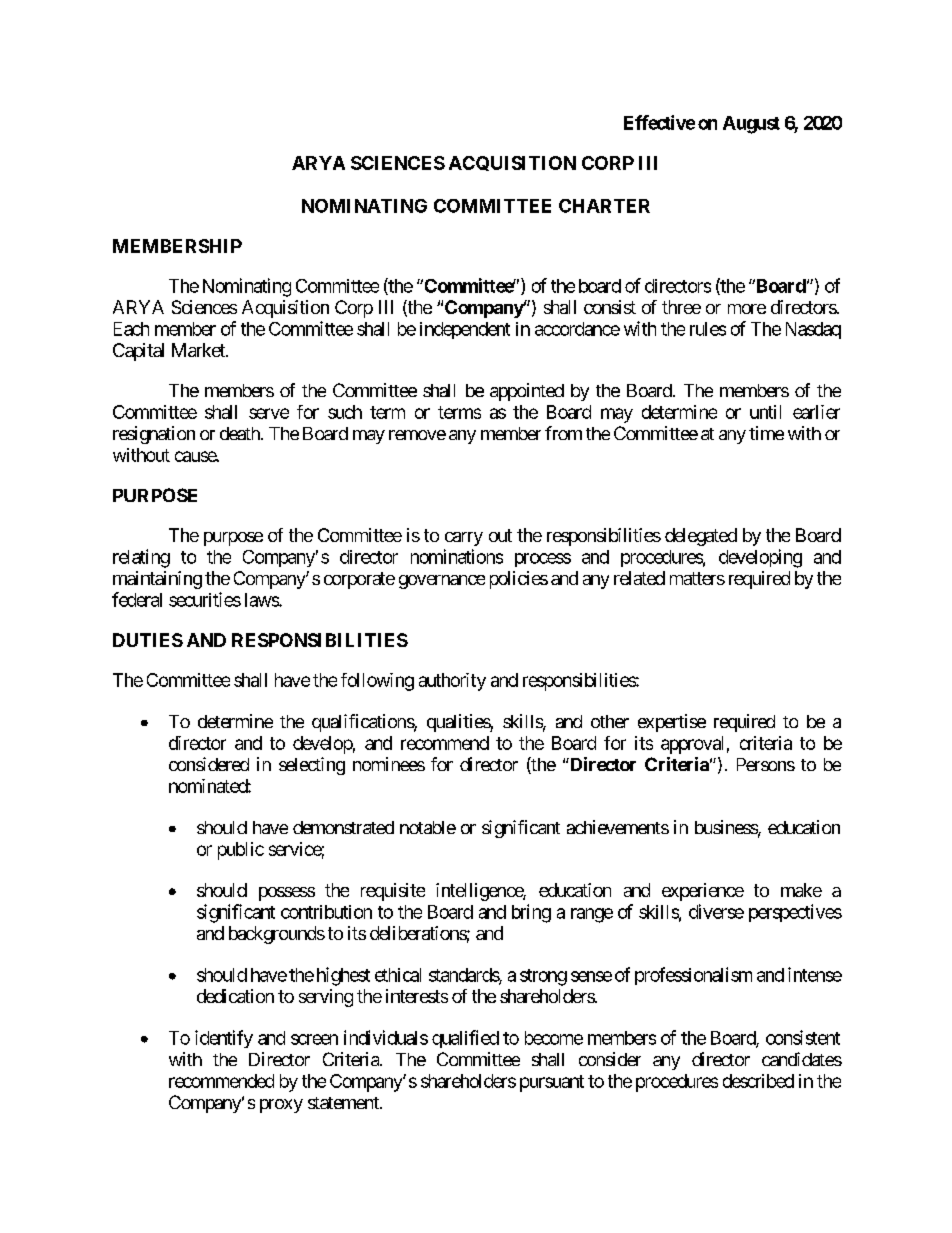  Describe the element at coordinates (692, 745) in the page. I see `approval` at that location.
